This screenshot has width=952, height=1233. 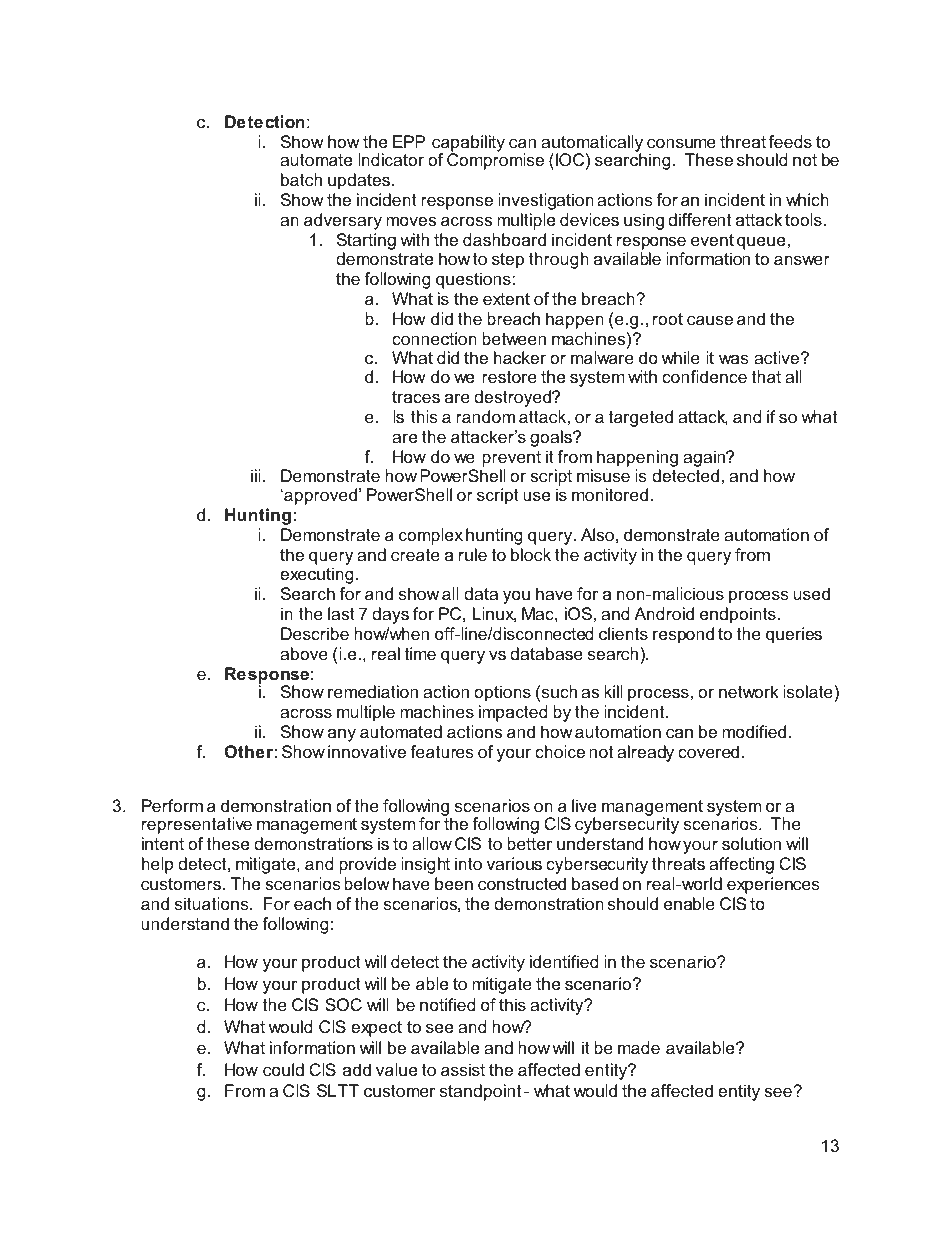 I want to click on assist, so click(x=463, y=1069).
